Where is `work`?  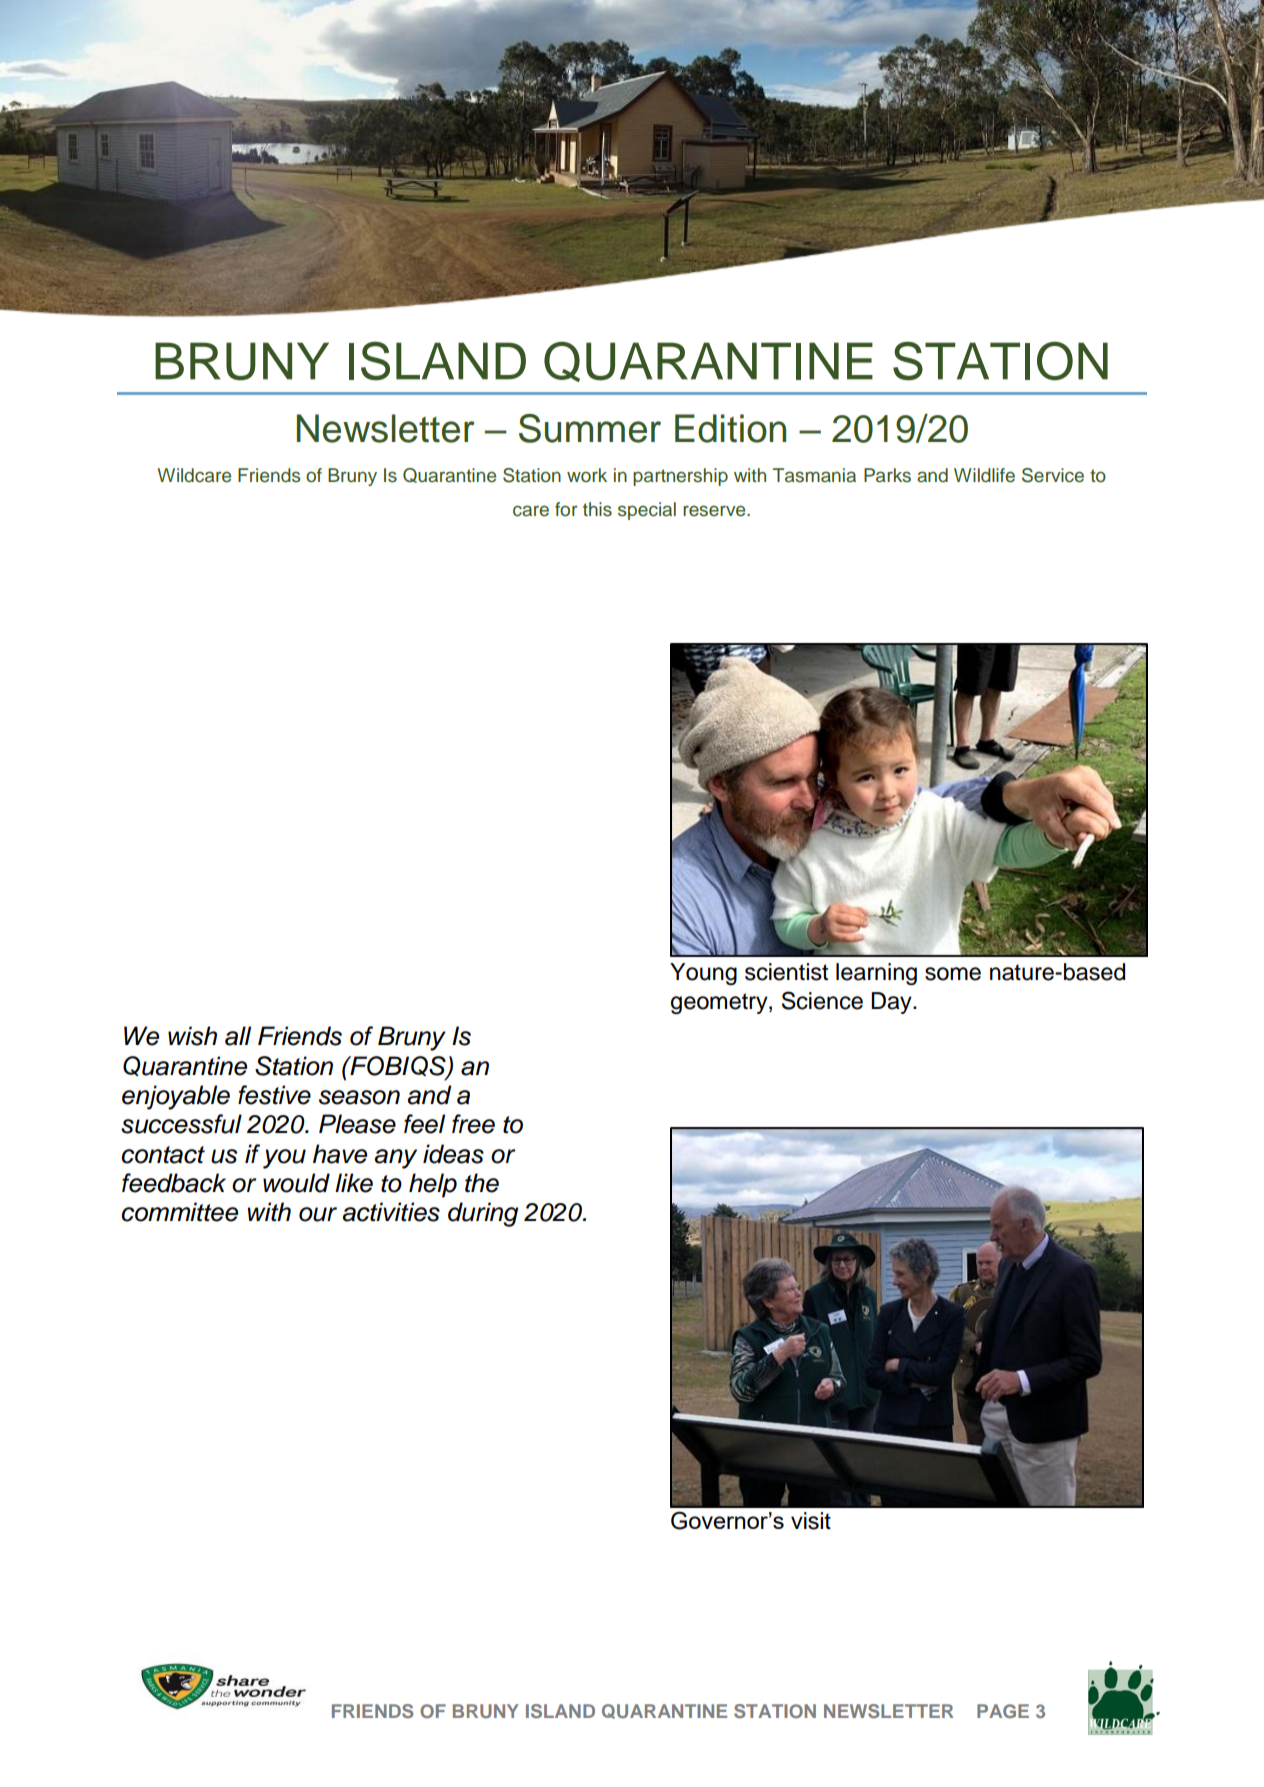 work is located at coordinates (587, 475).
